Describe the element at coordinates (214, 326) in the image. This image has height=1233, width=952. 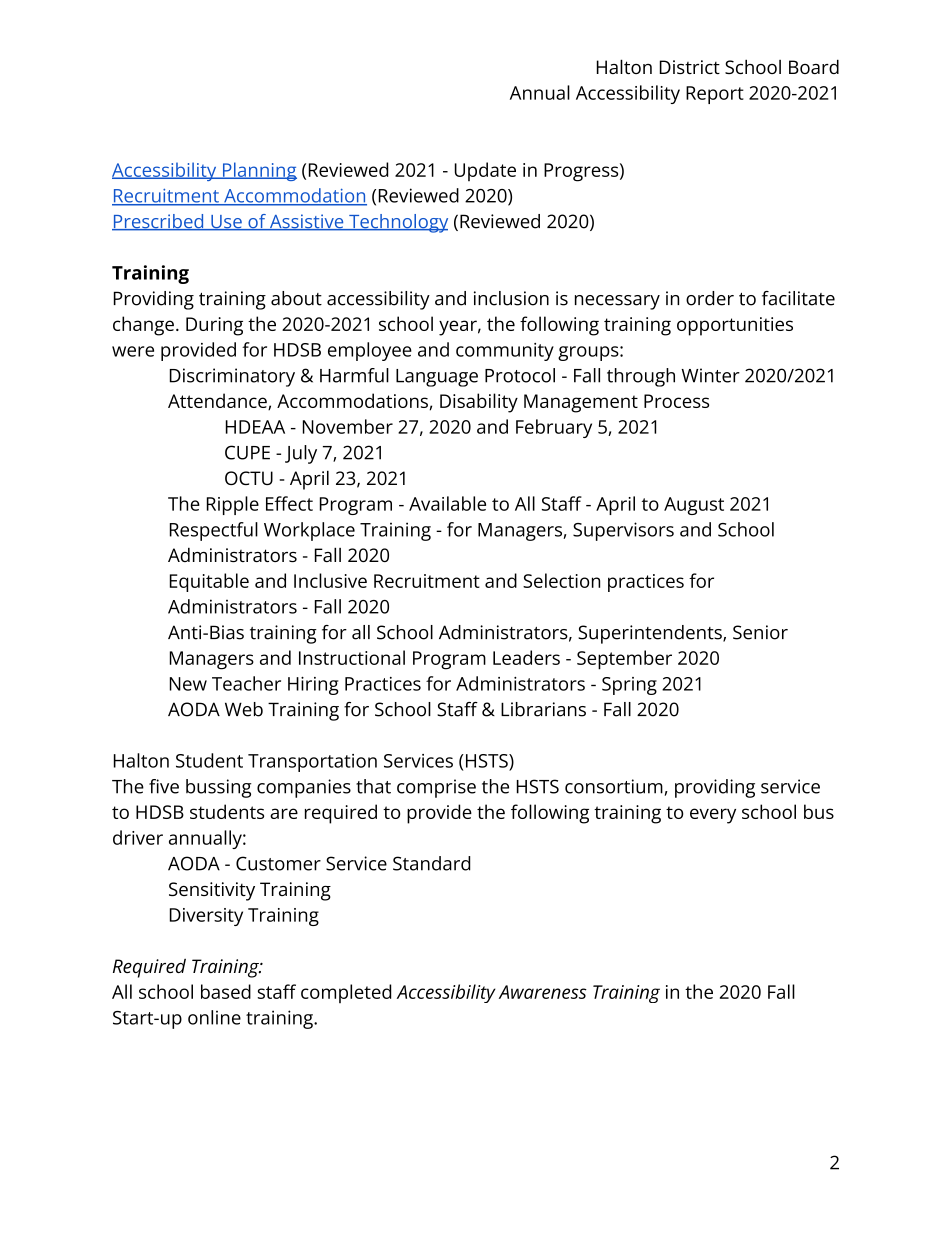
I see `During` at that location.
